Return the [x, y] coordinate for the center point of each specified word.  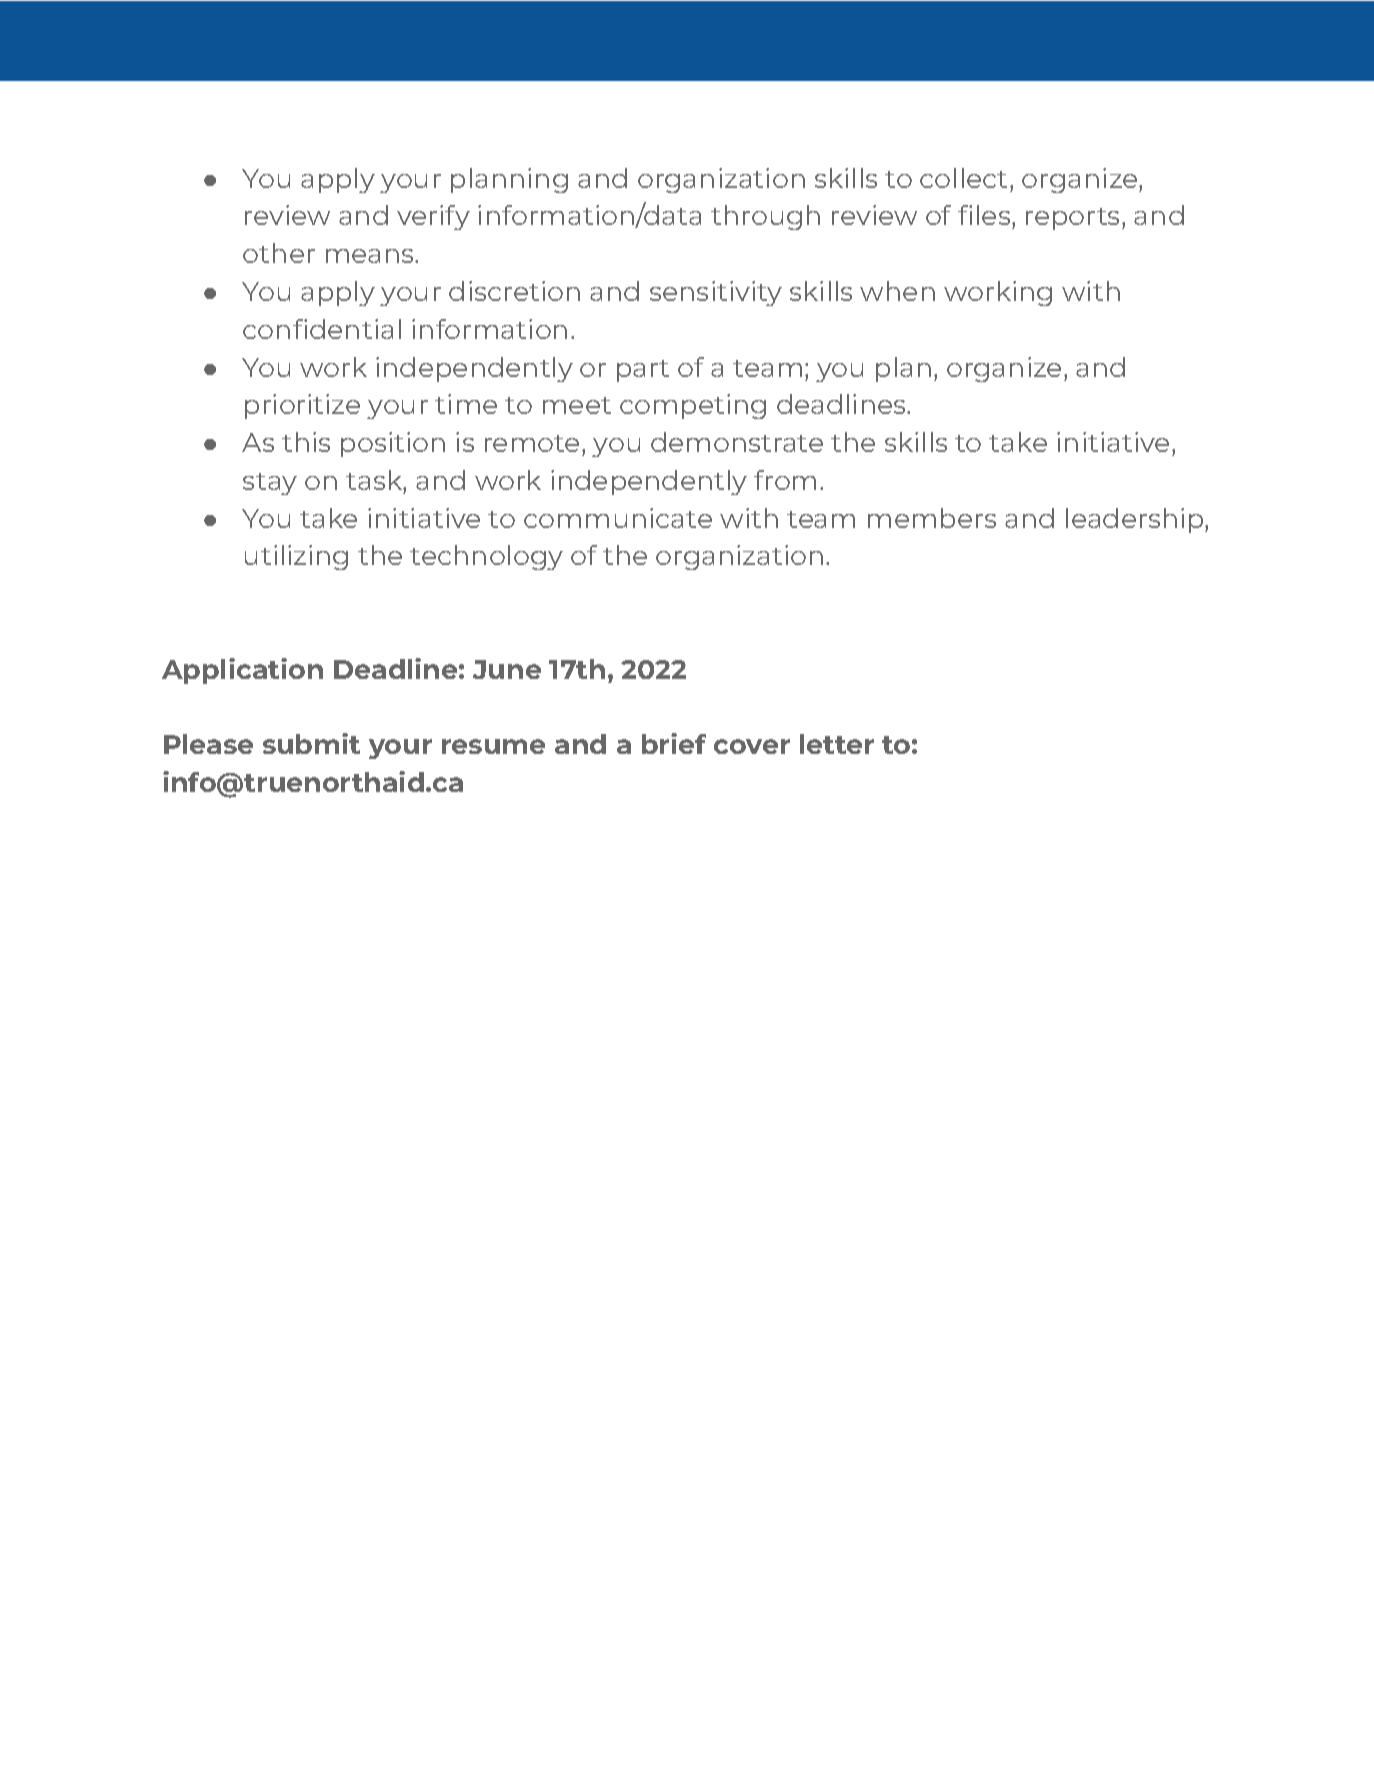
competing [693, 406]
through [765, 217]
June [507, 669]
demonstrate [737, 442]
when [897, 291]
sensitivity [716, 293]
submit [311, 743]
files [984, 215]
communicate [618, 518]
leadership [1136, 520]
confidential [322, 329]
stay [270, 484]
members [932, 518]
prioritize [302, 406]
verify [433, 217]
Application [242, 671]
